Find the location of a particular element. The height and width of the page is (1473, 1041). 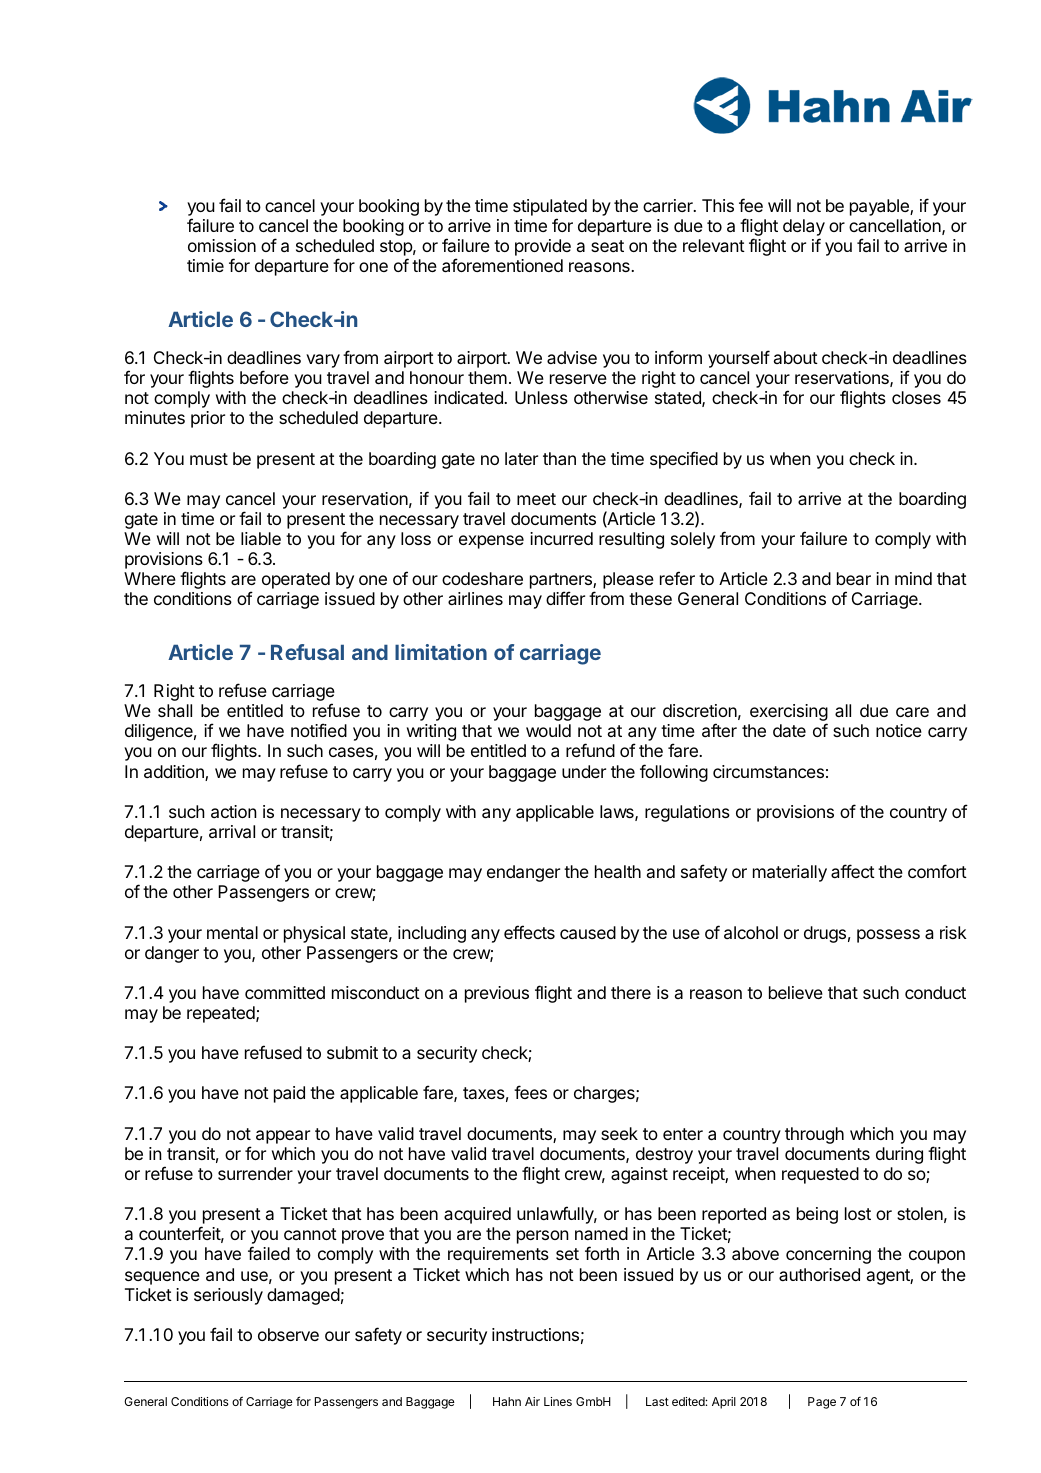

observe is located at coordinates (288, 1334).
